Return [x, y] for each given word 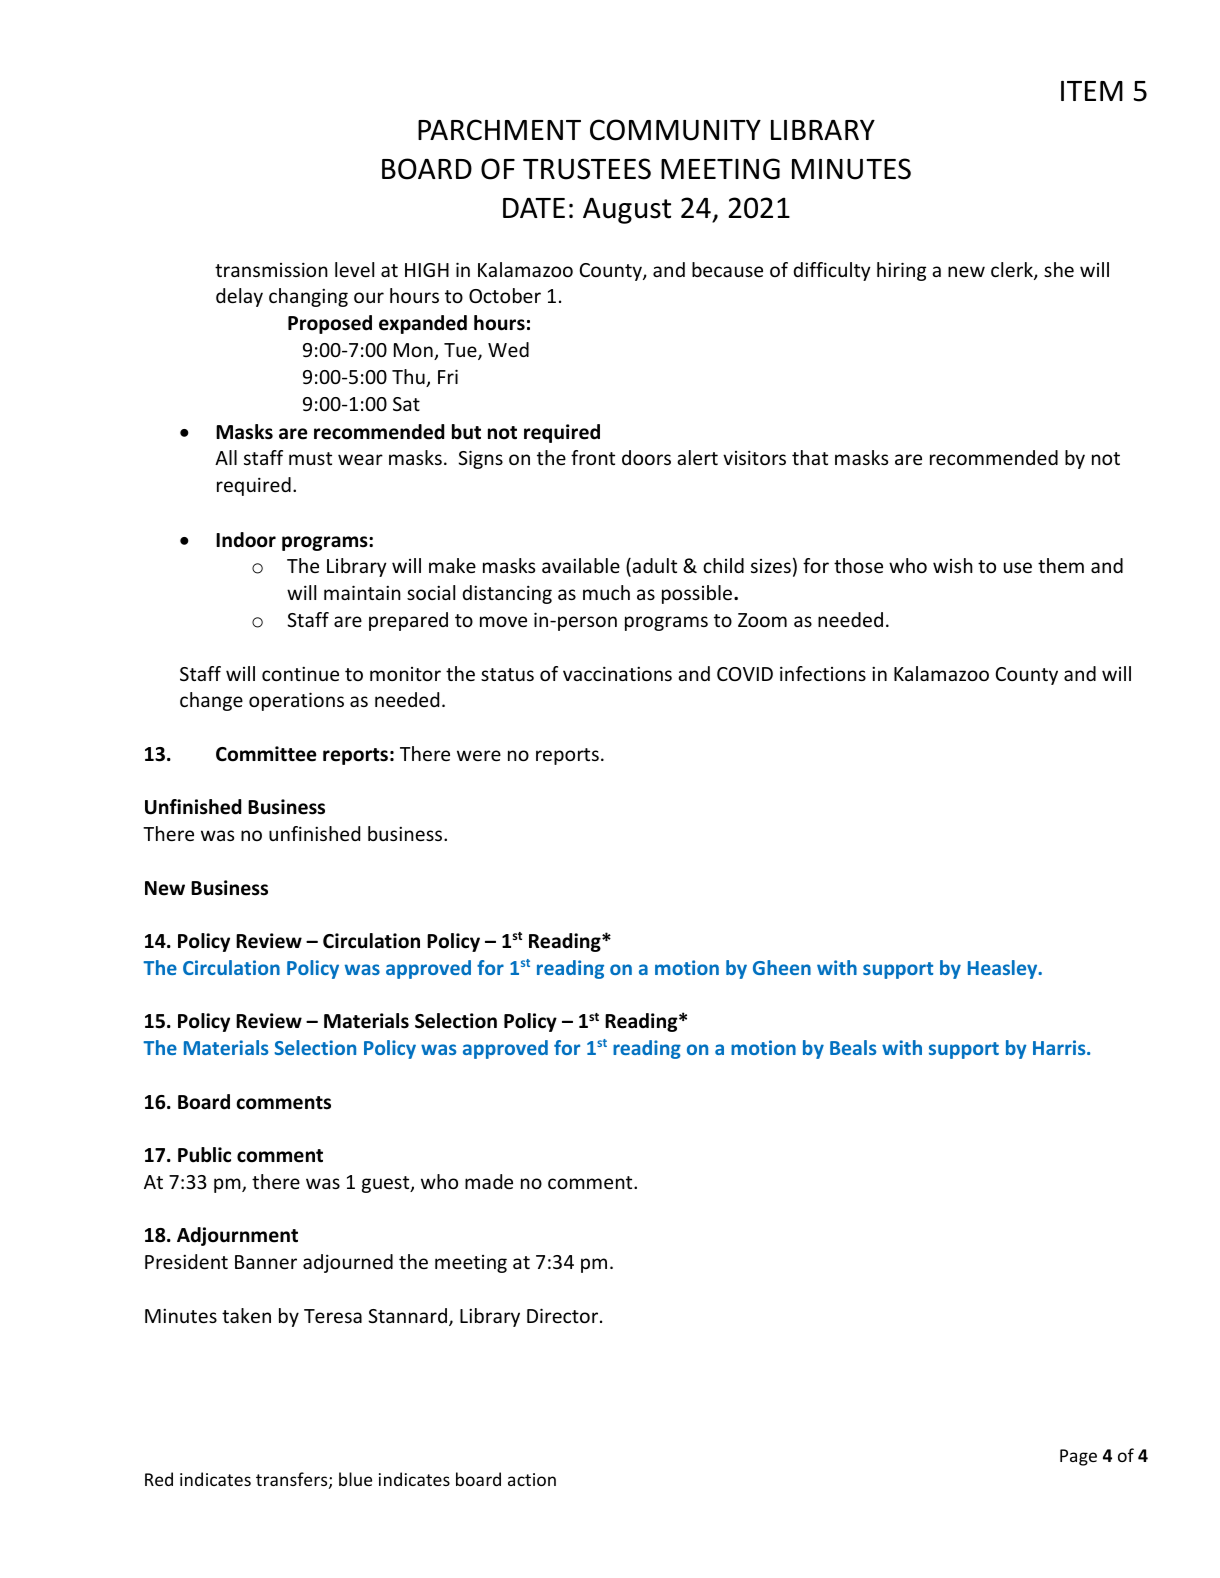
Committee [266, 754]
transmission [271, 269]
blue [355, 1479]
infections [823, 673]
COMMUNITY [675, 130]
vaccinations [617, 673]
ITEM [1092, 91]
